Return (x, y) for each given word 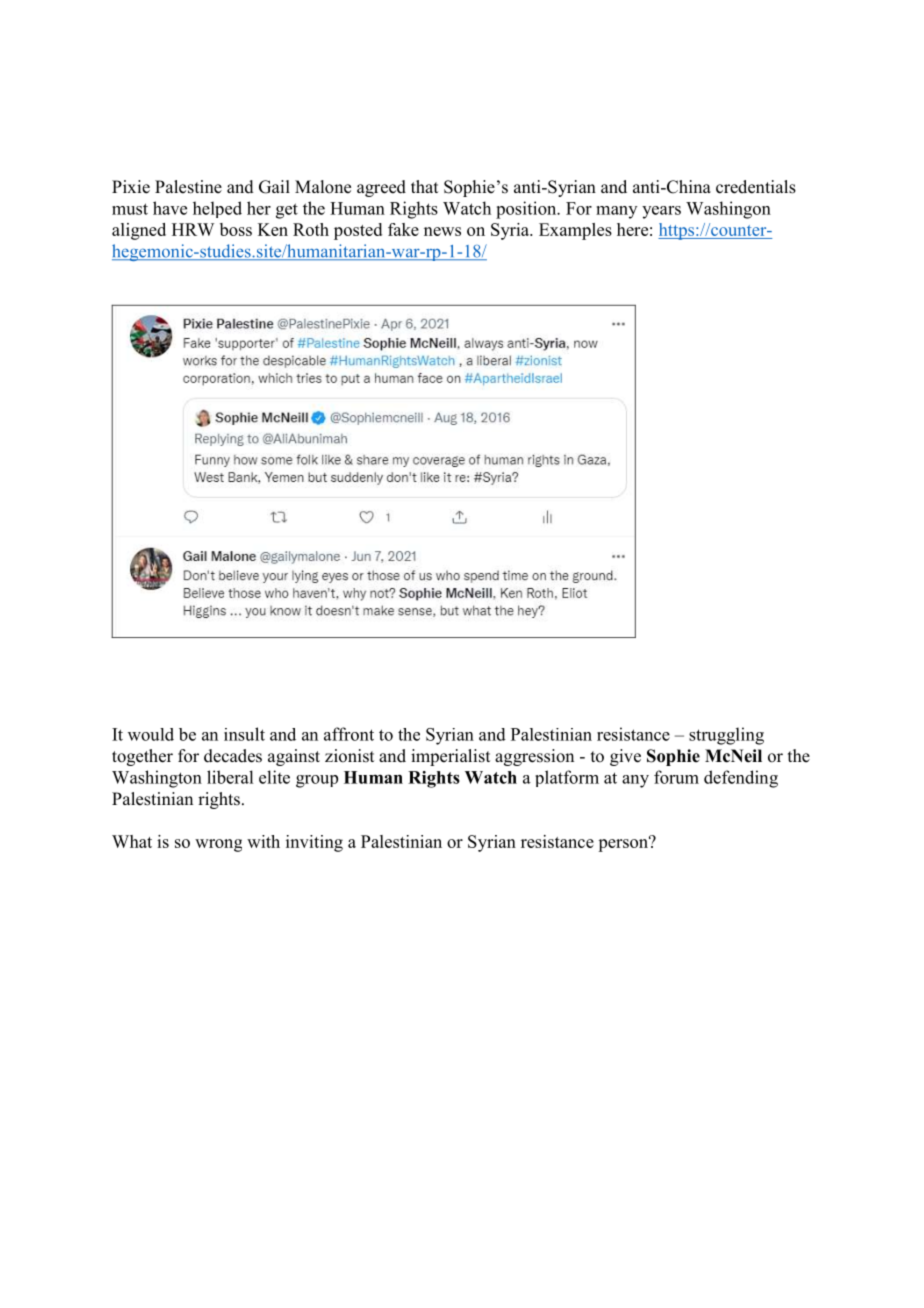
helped (217, 209)
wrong (218, 845)
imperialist (450, 757)
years (661, 212)
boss (236, 229)
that (424, 186)
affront (349, 734)
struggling (726, 736)
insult (244, 734)
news (442, 231)
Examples (575, 231)
